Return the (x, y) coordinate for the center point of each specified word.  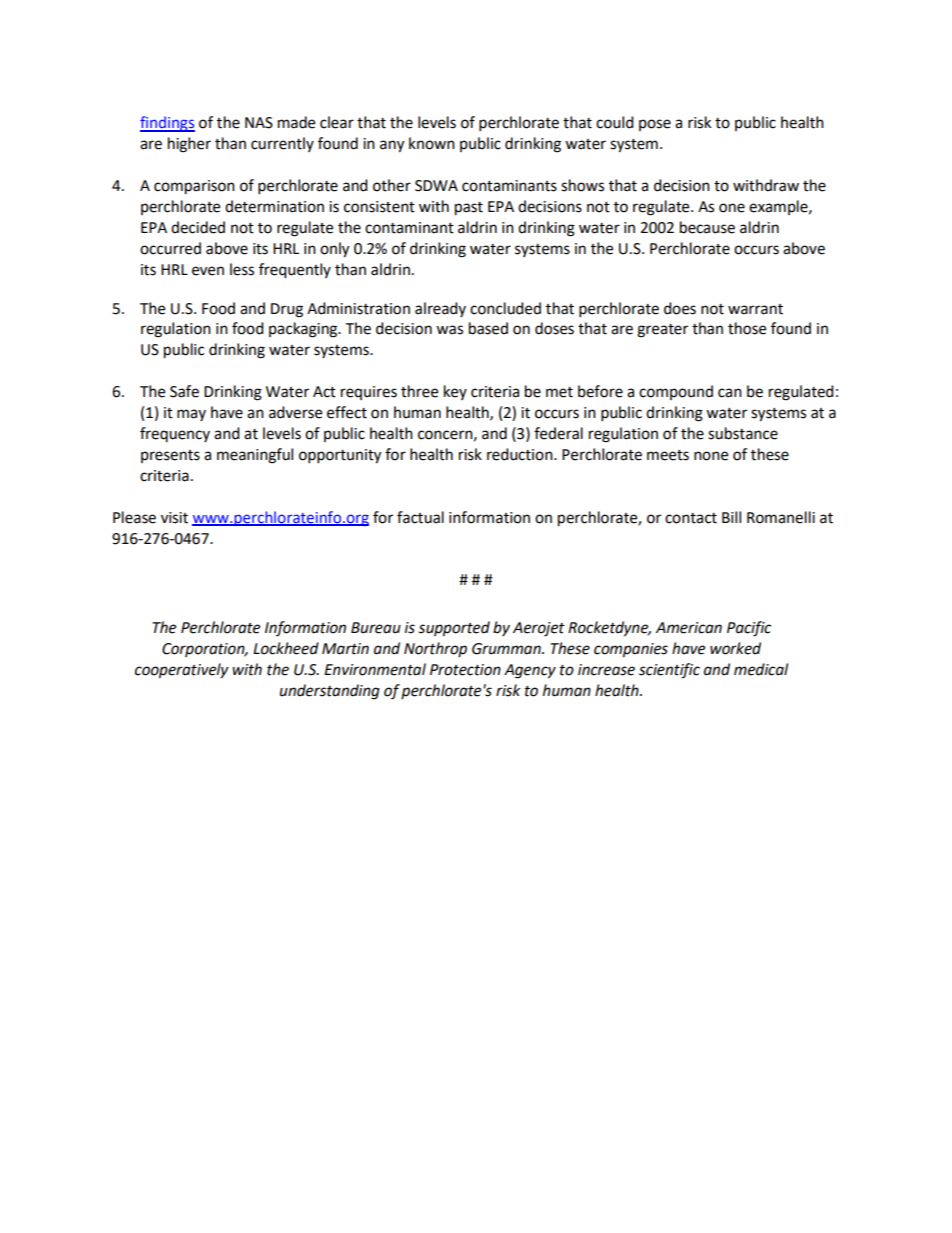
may (191, 415)
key (455, 392)
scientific (669, 671)
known (432, 143)
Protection (465, 670)
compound (676, 392)
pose (655, 125)
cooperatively (181, 671)
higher (189, 145)
